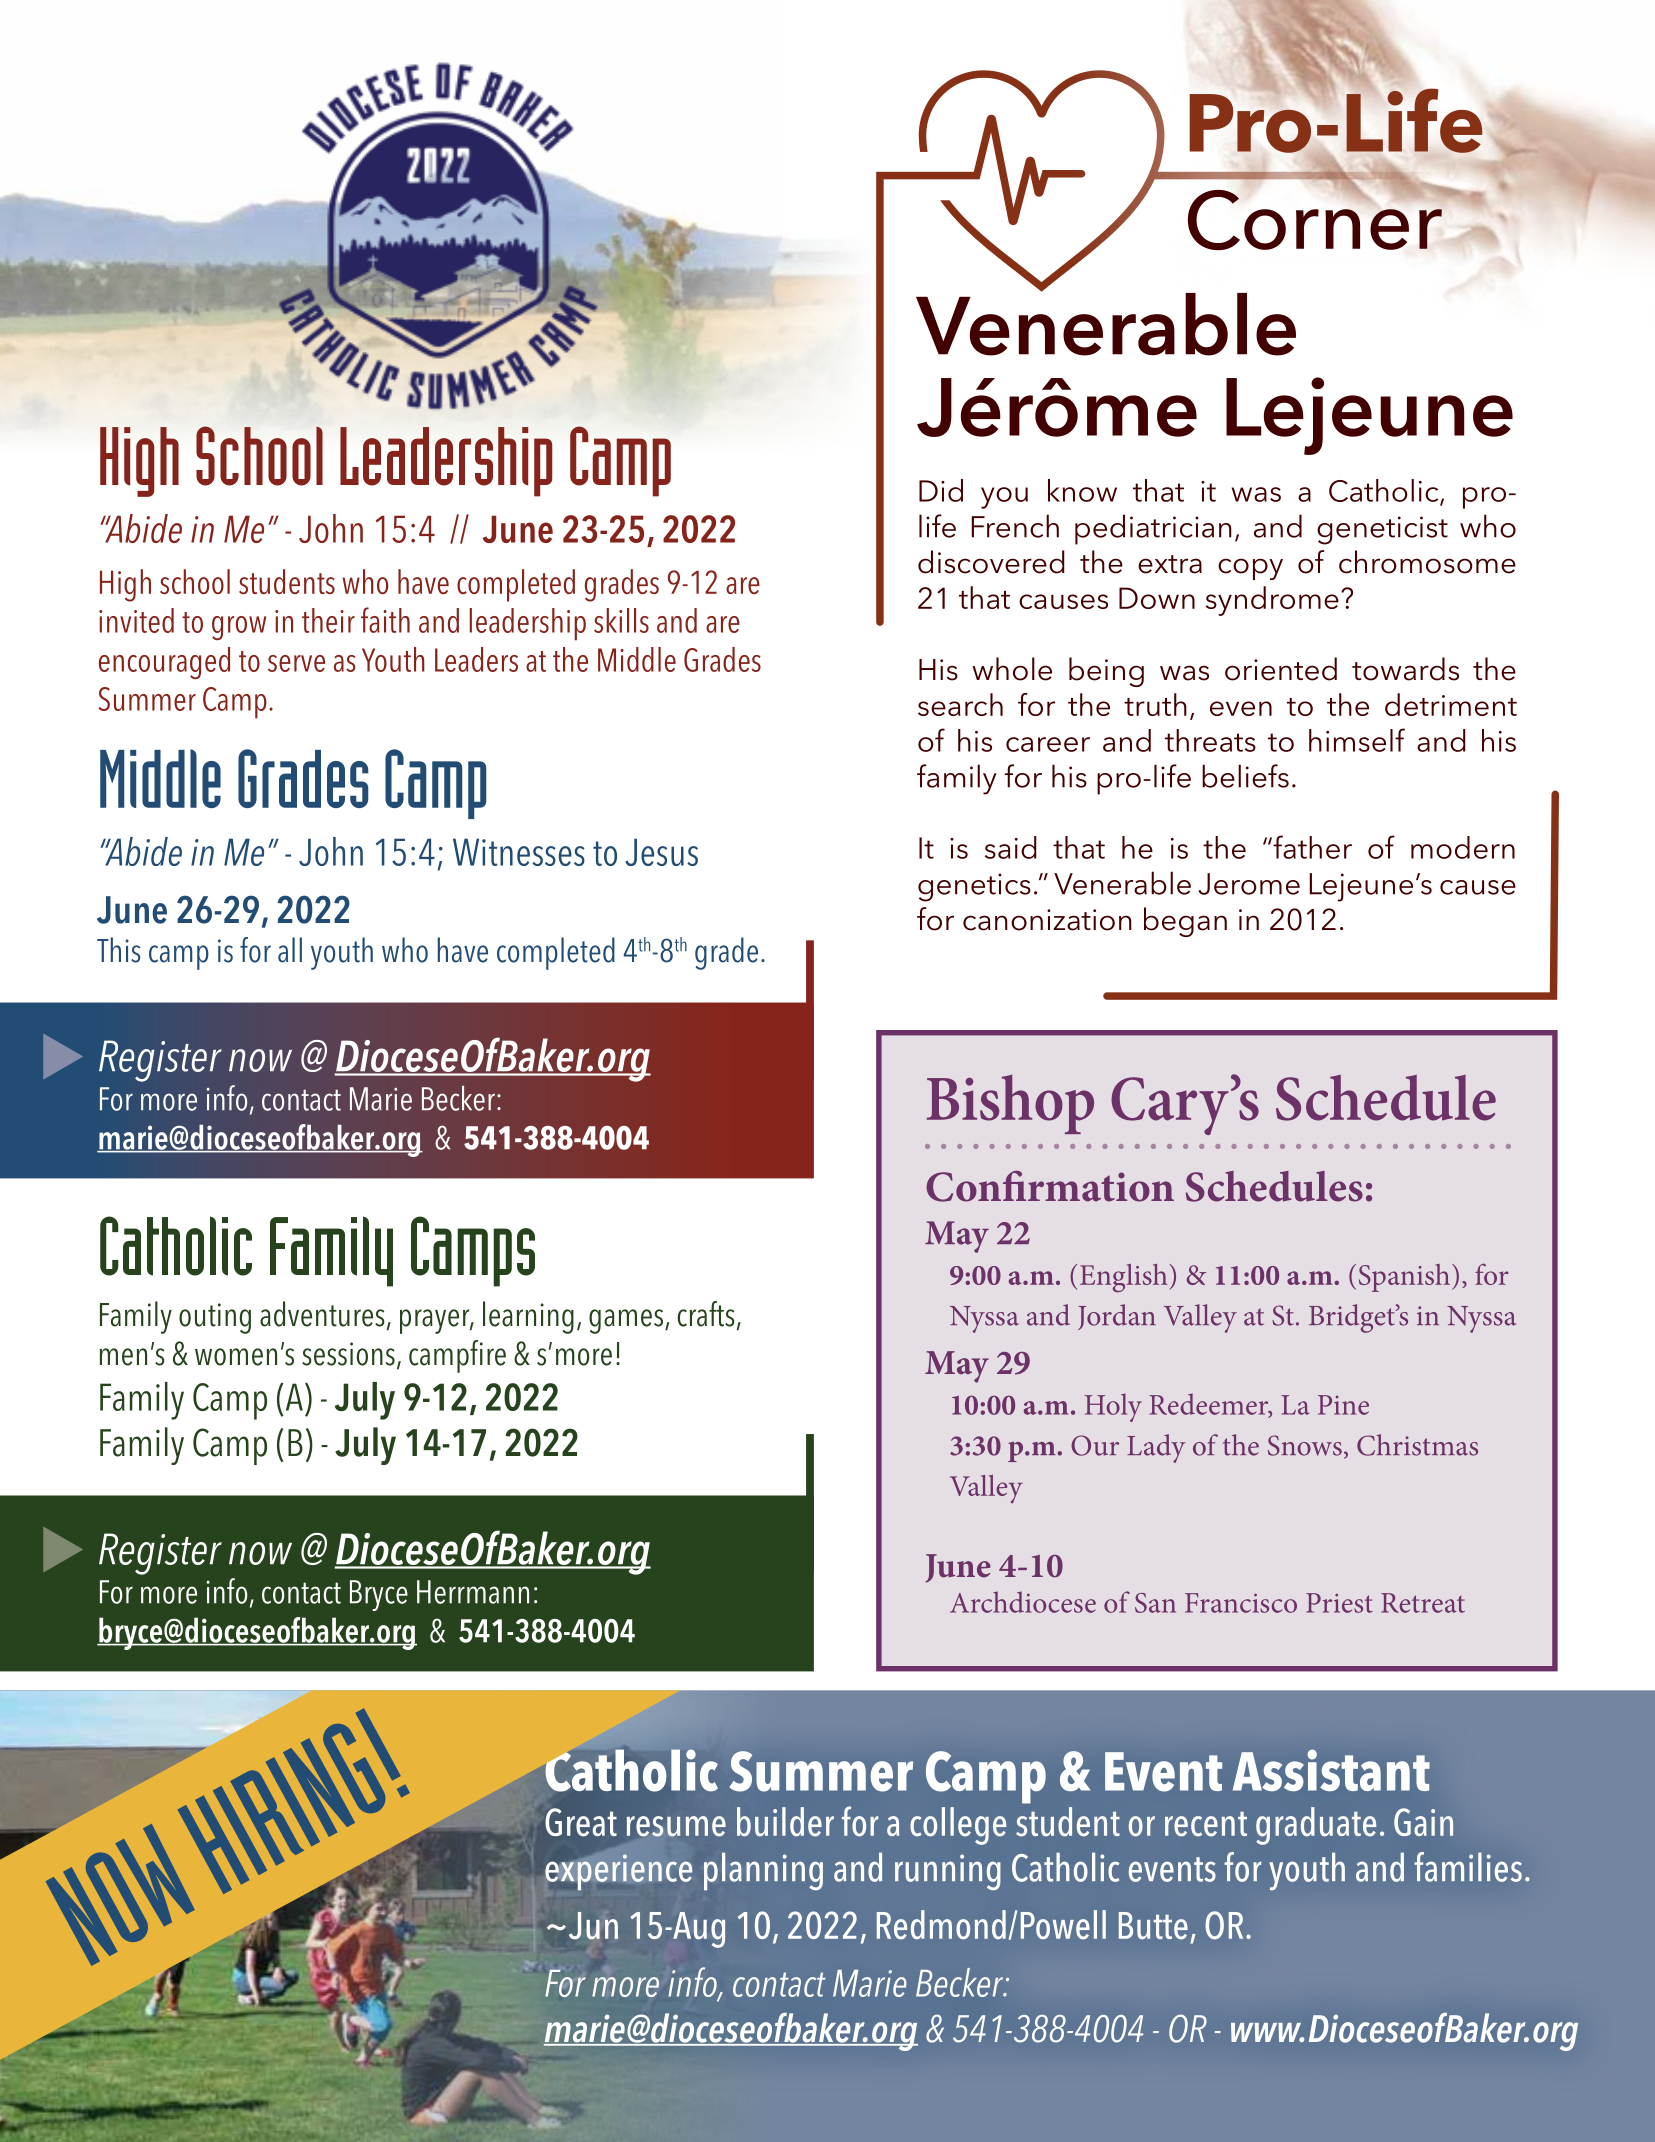 This screenshot has width=1655, height=2142. I want to click on adventures, so click(322, 1314).
